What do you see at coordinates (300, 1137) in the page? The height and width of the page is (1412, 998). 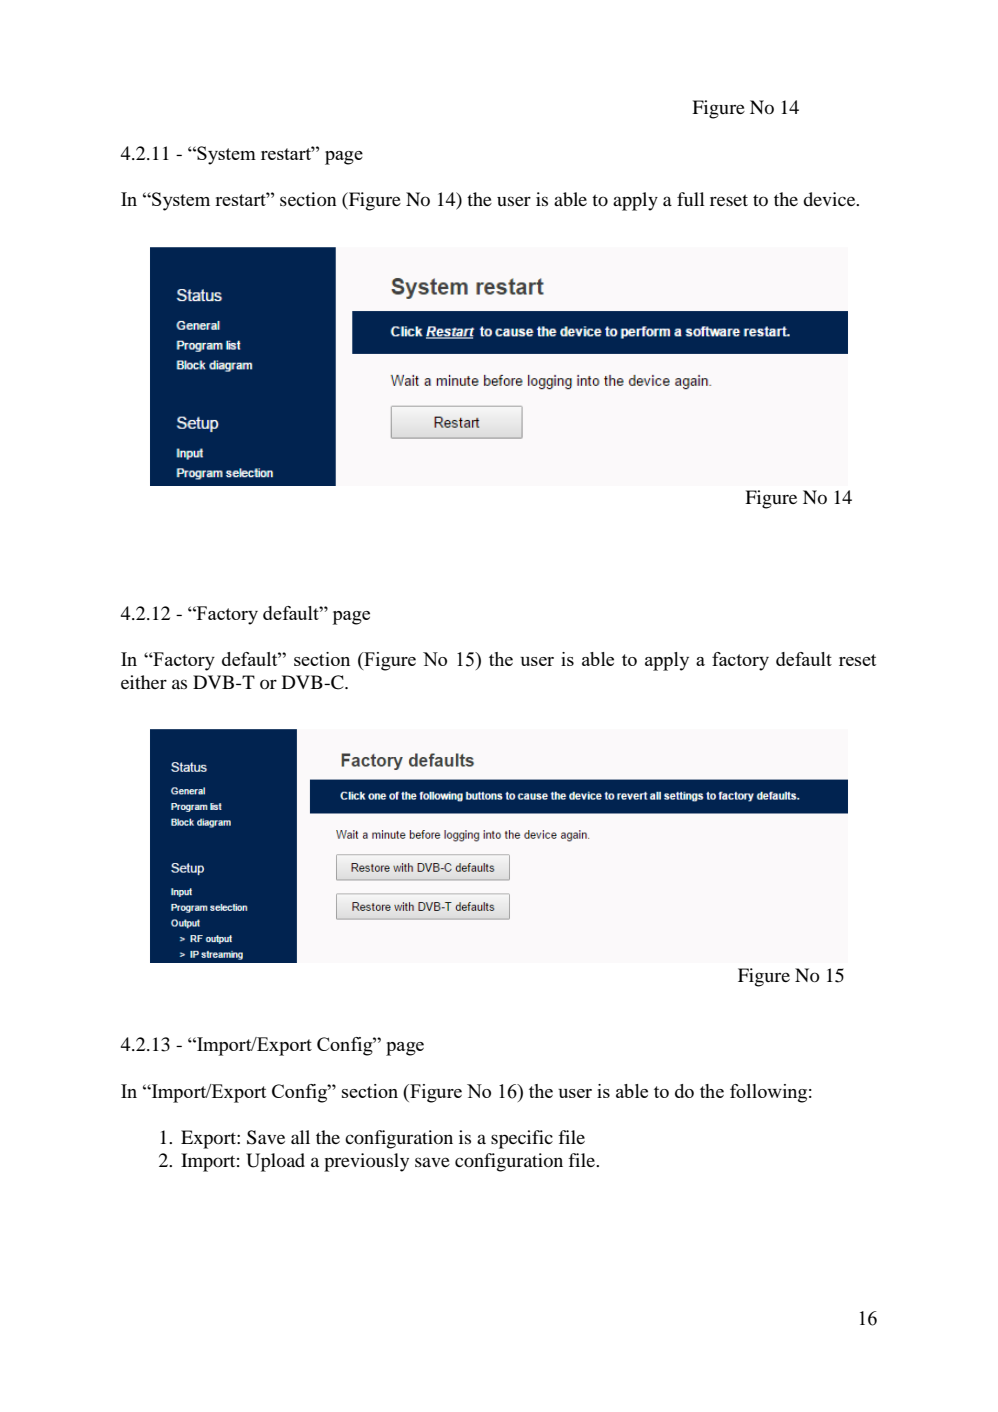 I see `all` at bounding box center [300, 1137].
